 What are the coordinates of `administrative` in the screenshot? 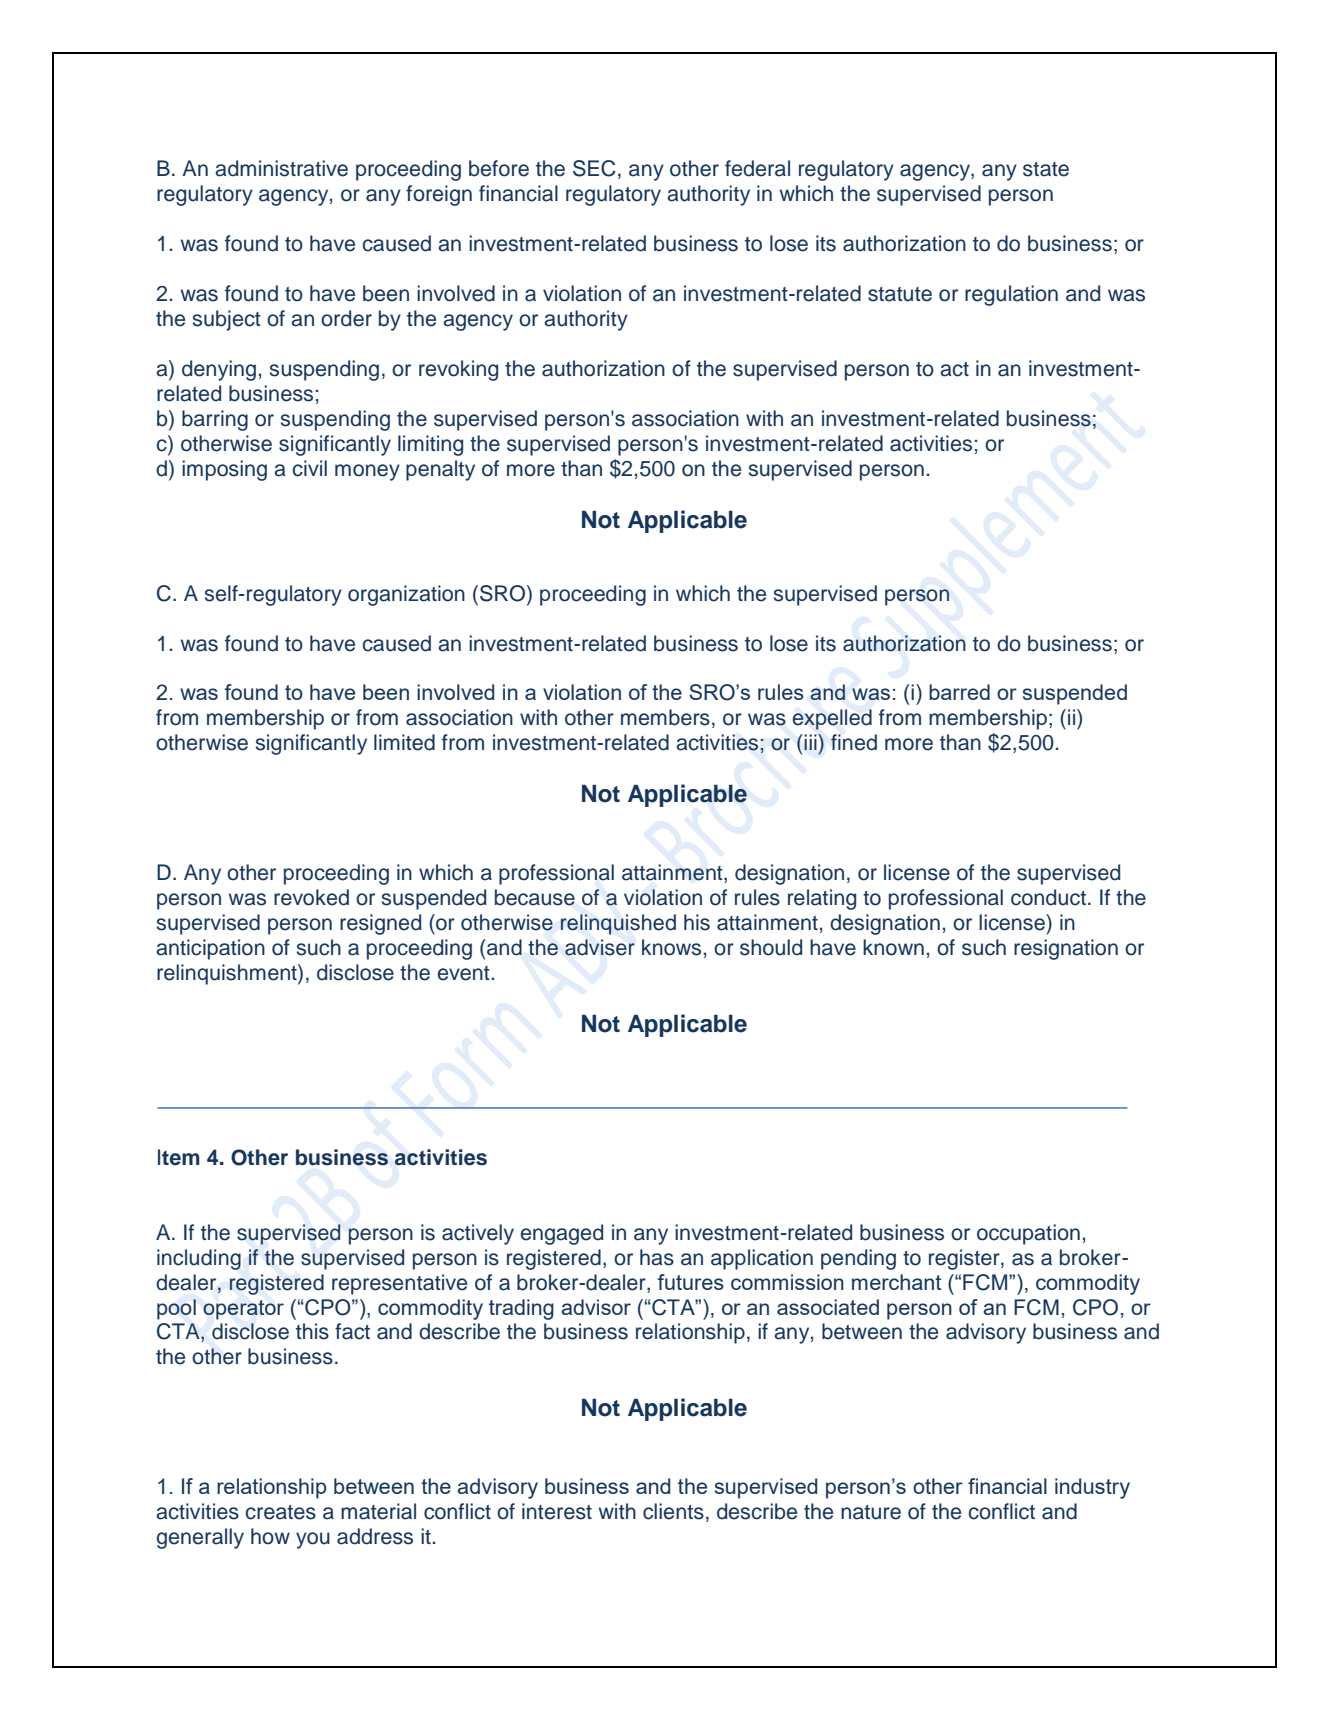 It's located at (281, 168).
